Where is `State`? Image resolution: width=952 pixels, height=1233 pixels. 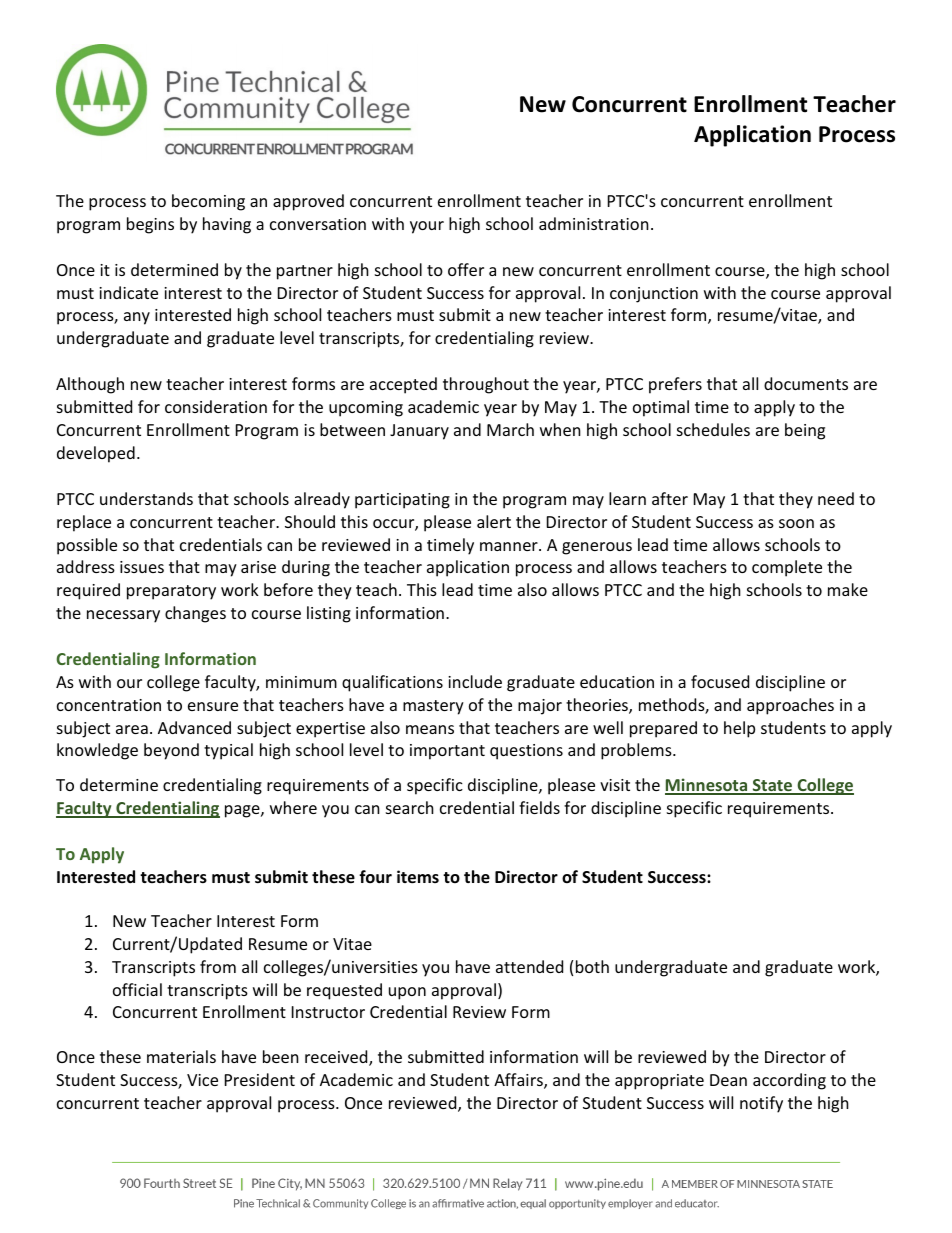 State is located at coordinates (773, 786).
